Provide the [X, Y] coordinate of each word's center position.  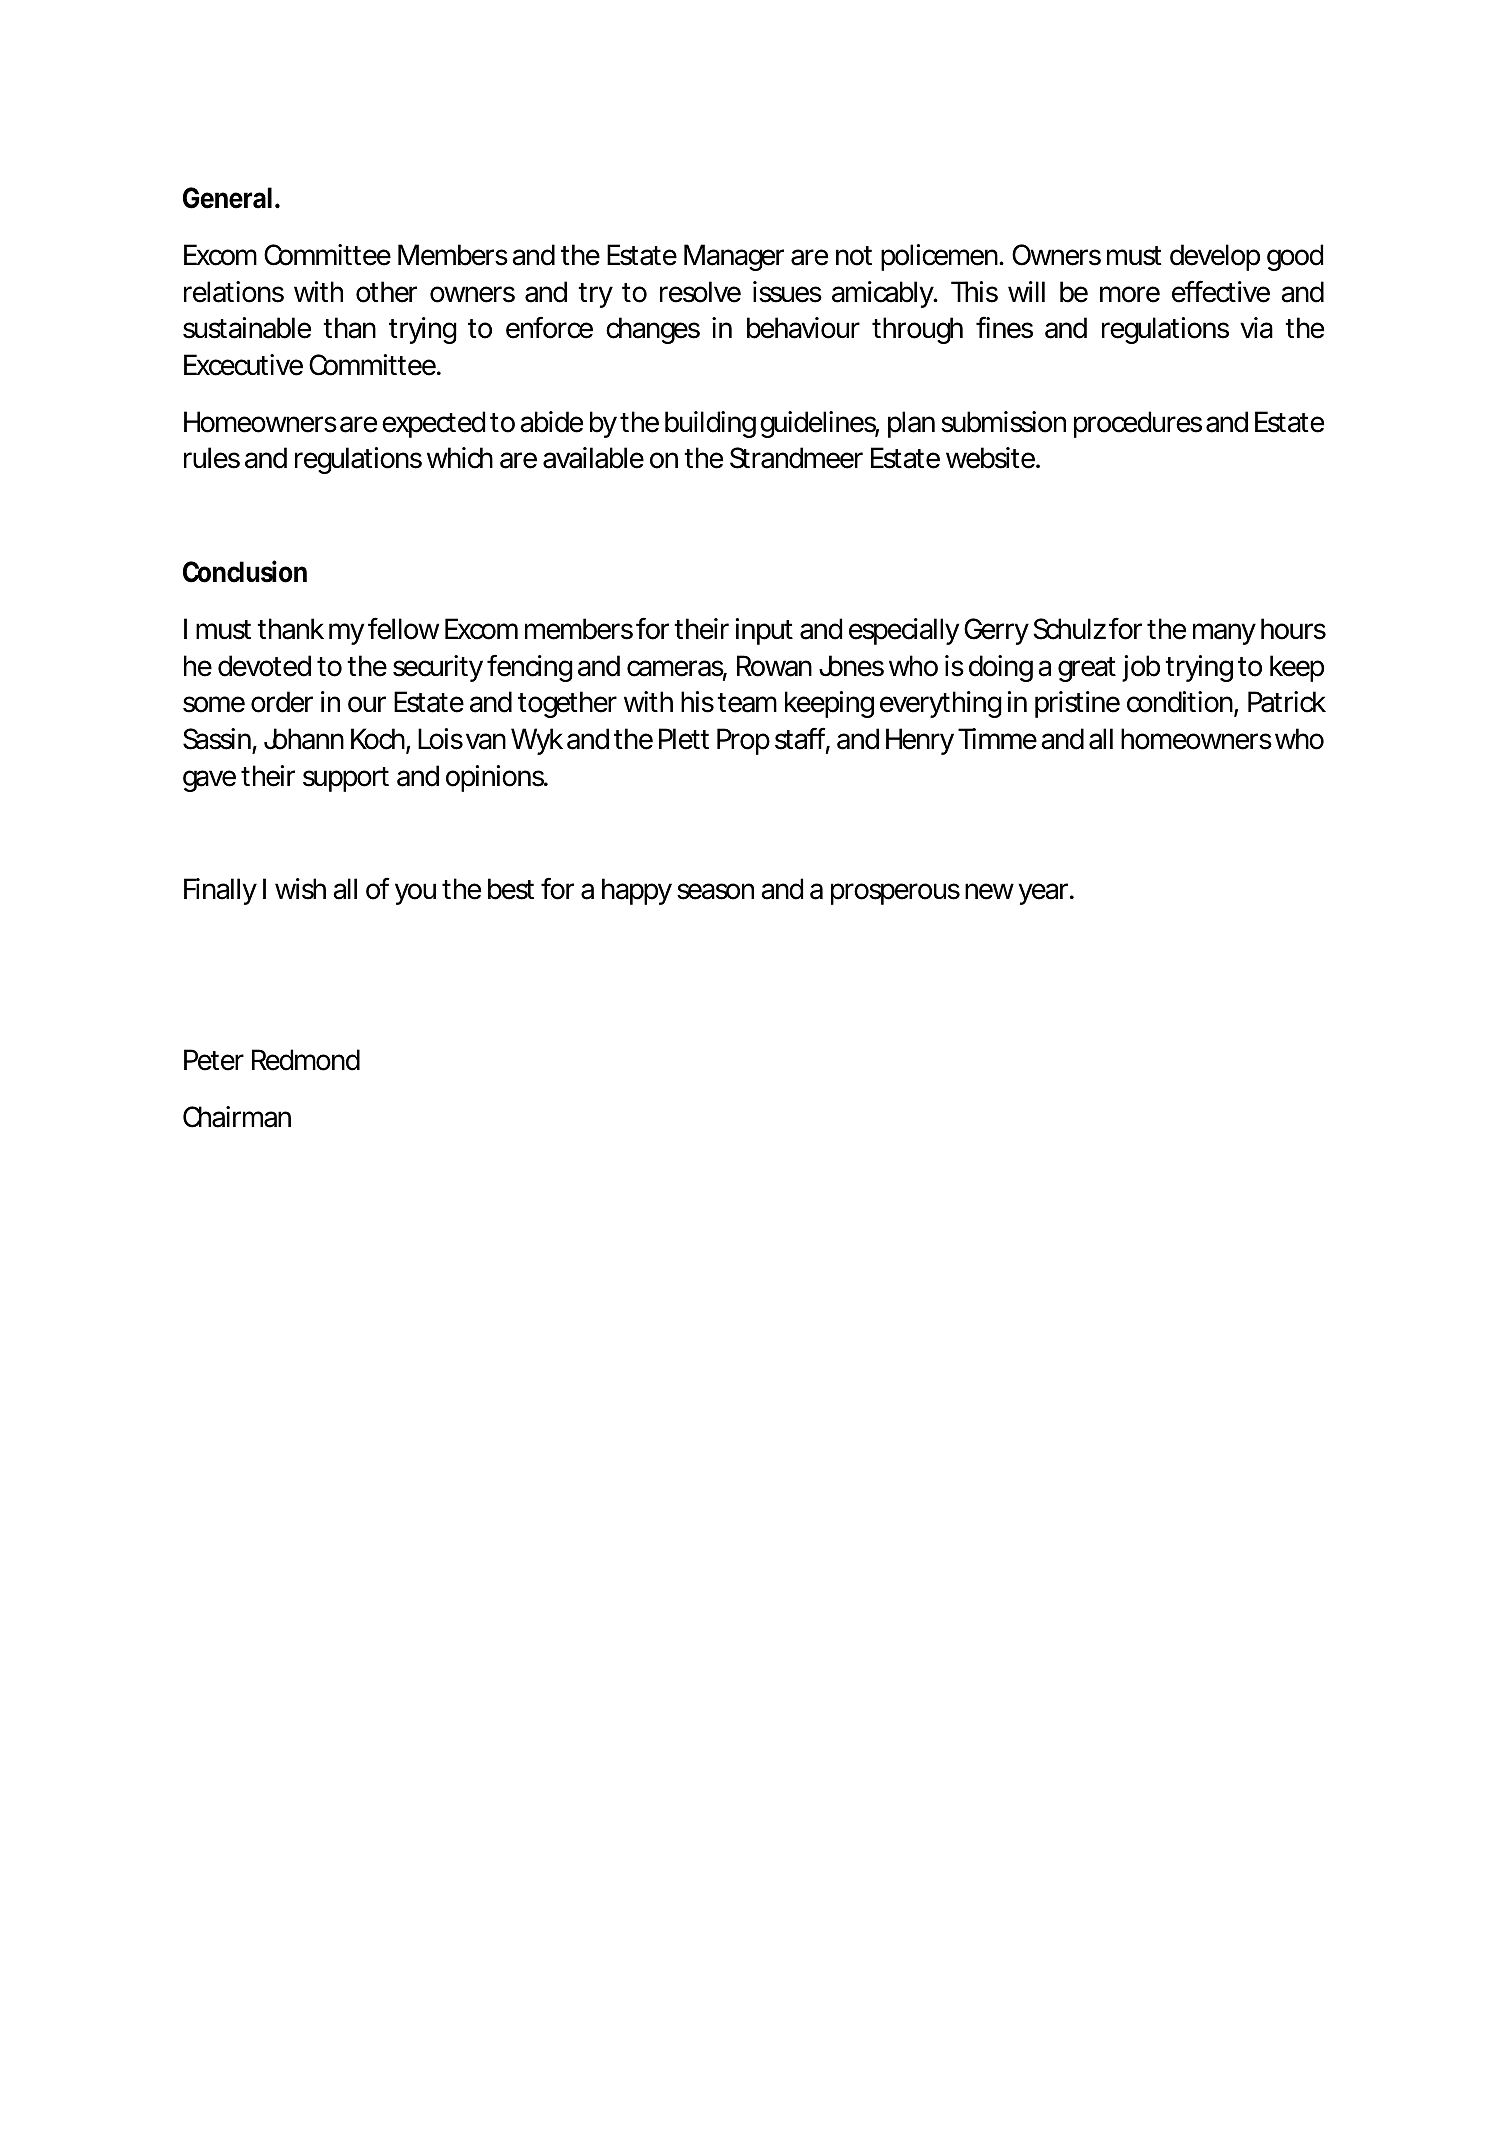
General [227, 198]
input [764, 631]
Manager [734, 257]
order [282, 702]
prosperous [895, 894]
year [1043, 894]
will [1026, 291]
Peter [214, 1060]
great [1087, 669]
